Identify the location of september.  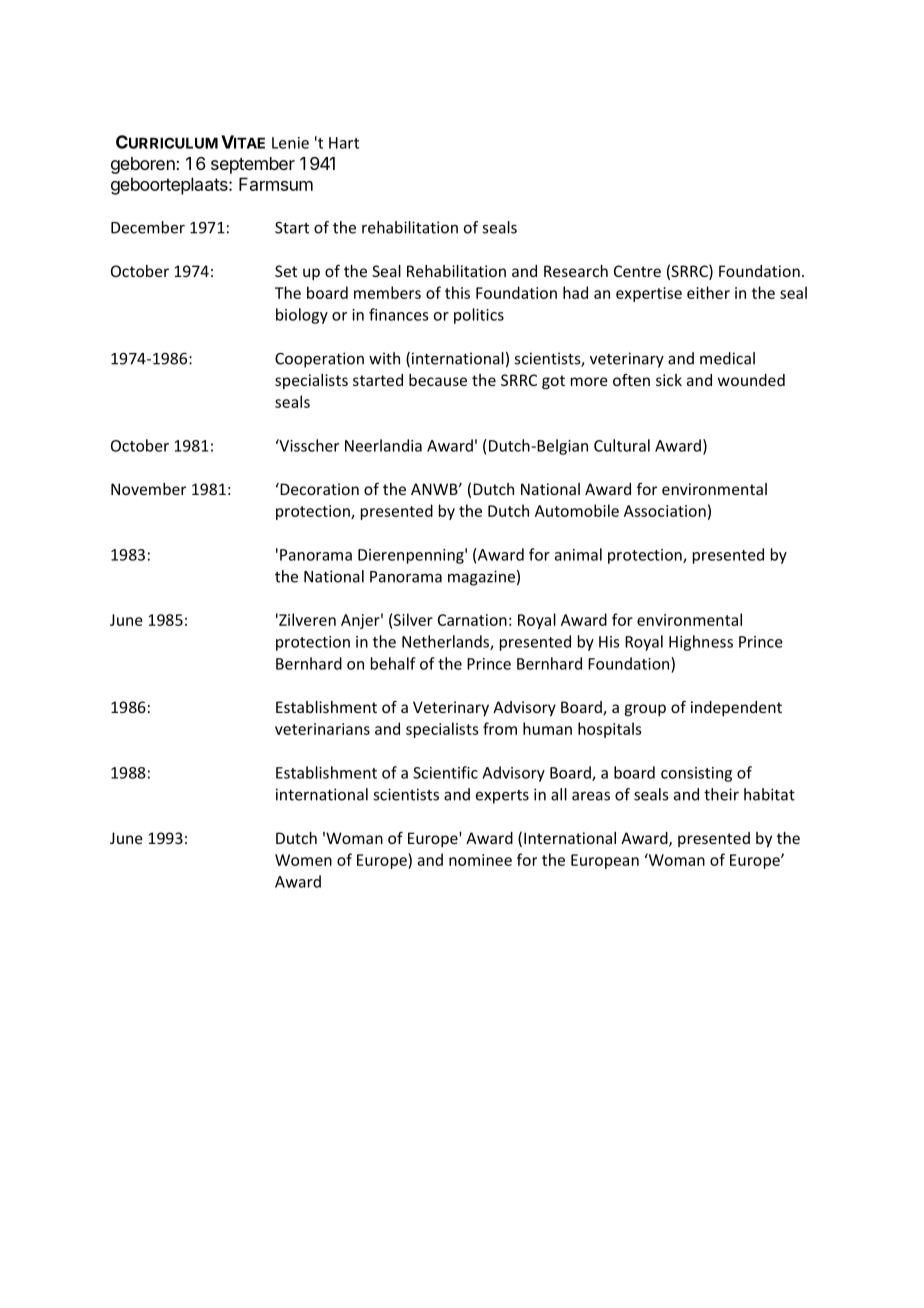
(253, 165).
